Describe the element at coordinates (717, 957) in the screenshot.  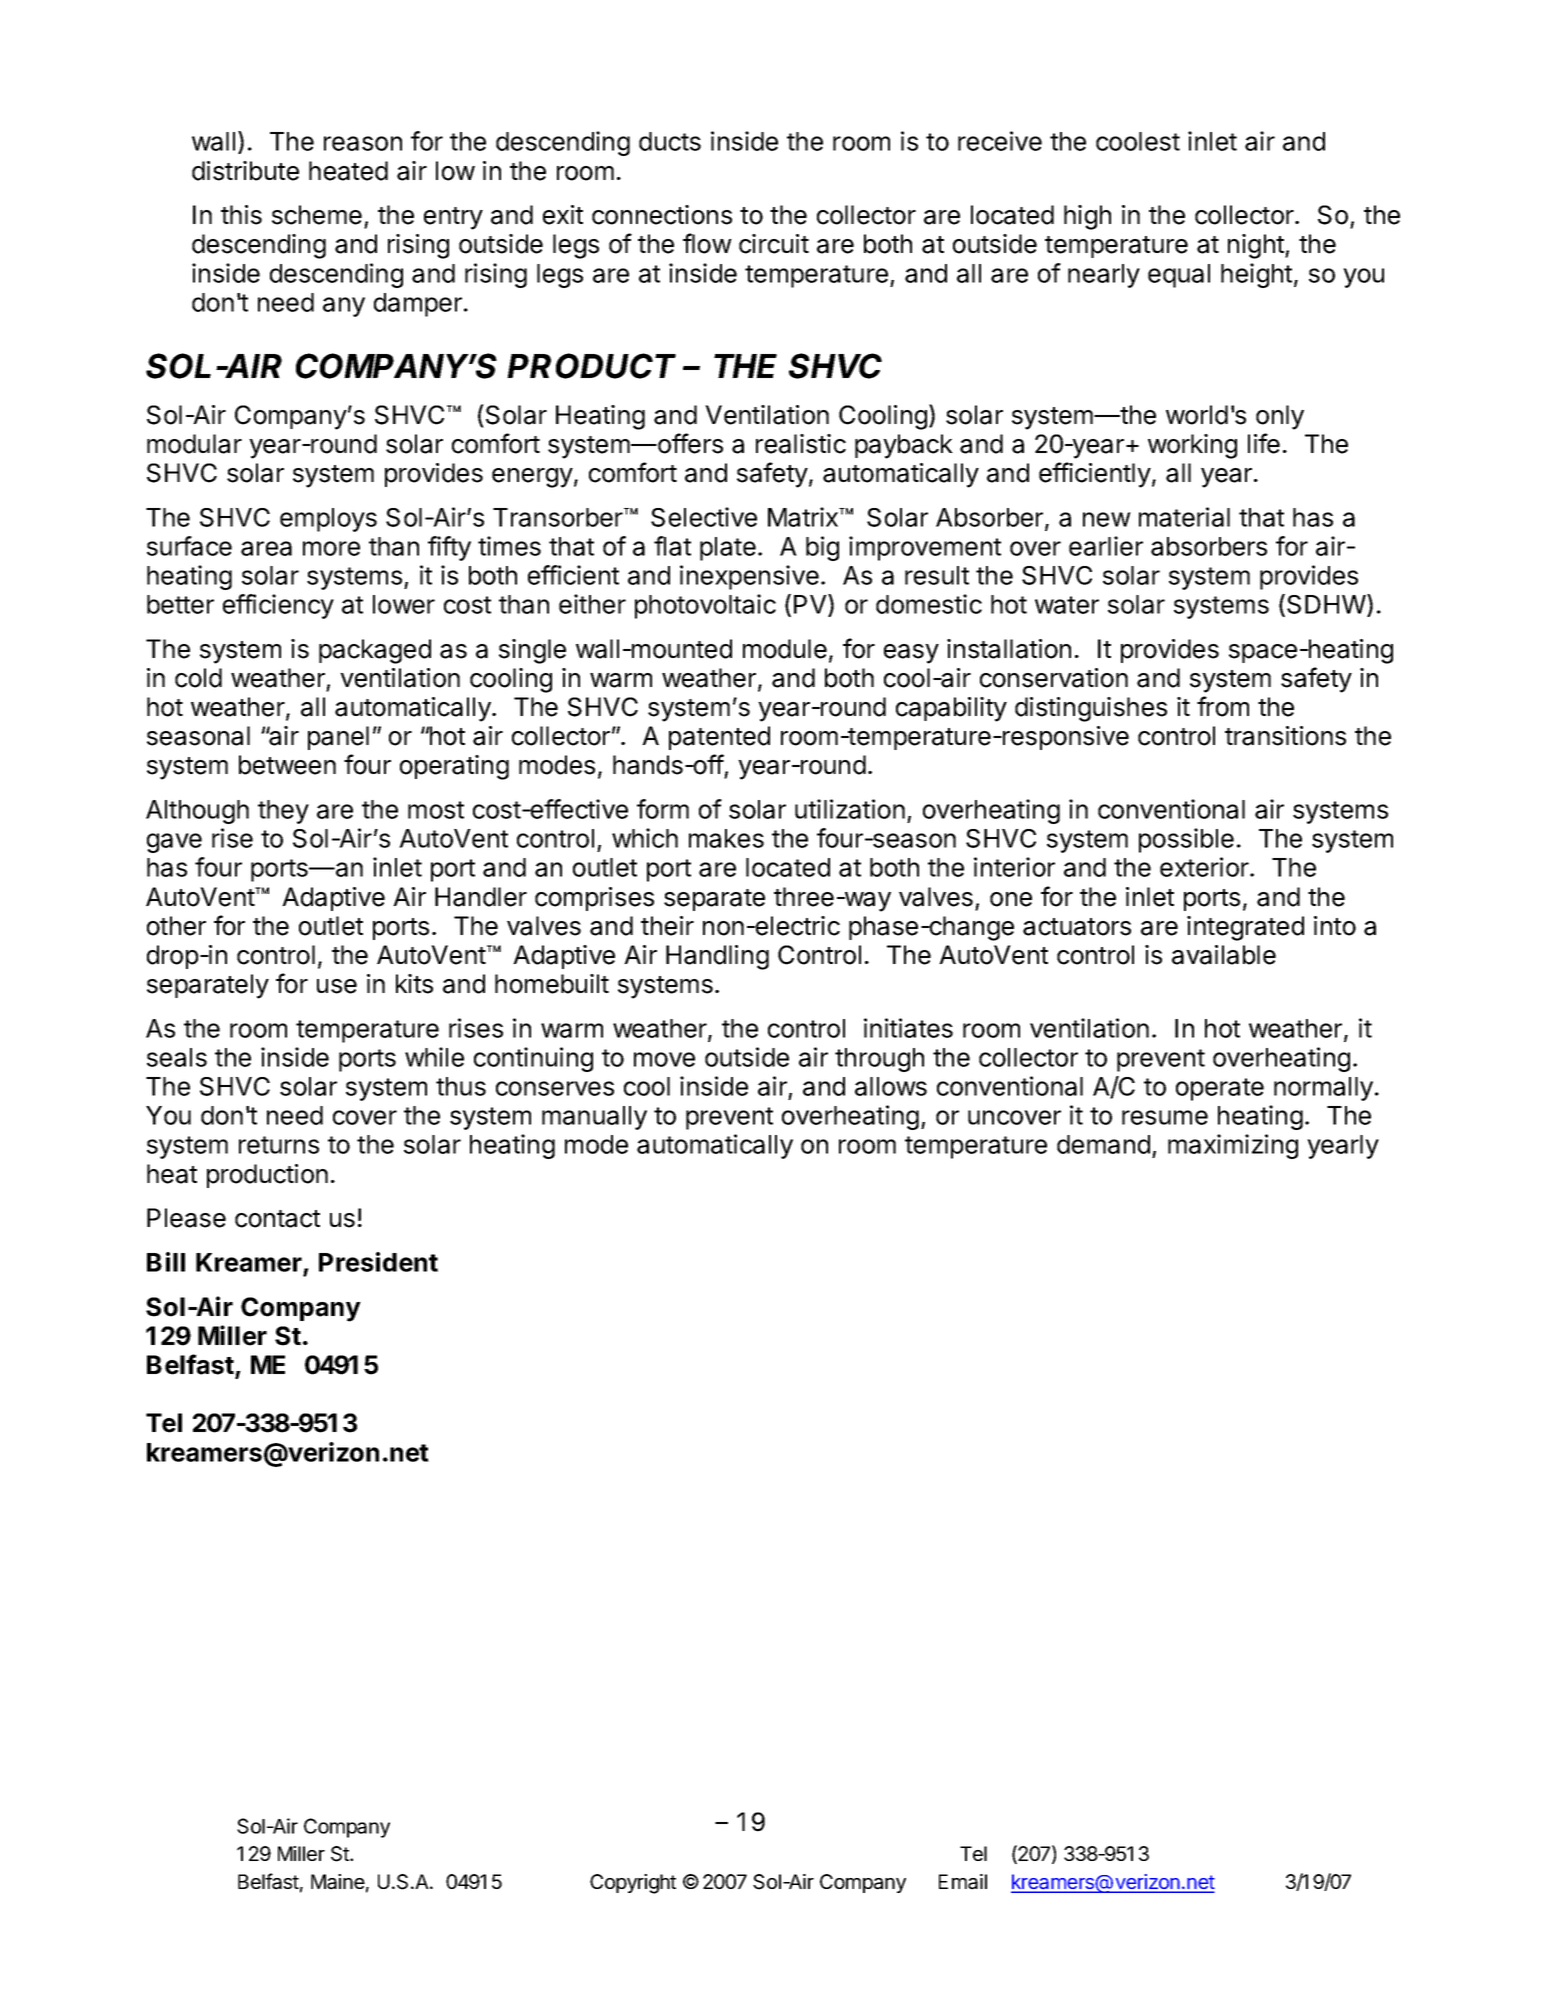
I see `Handling` at that location.
